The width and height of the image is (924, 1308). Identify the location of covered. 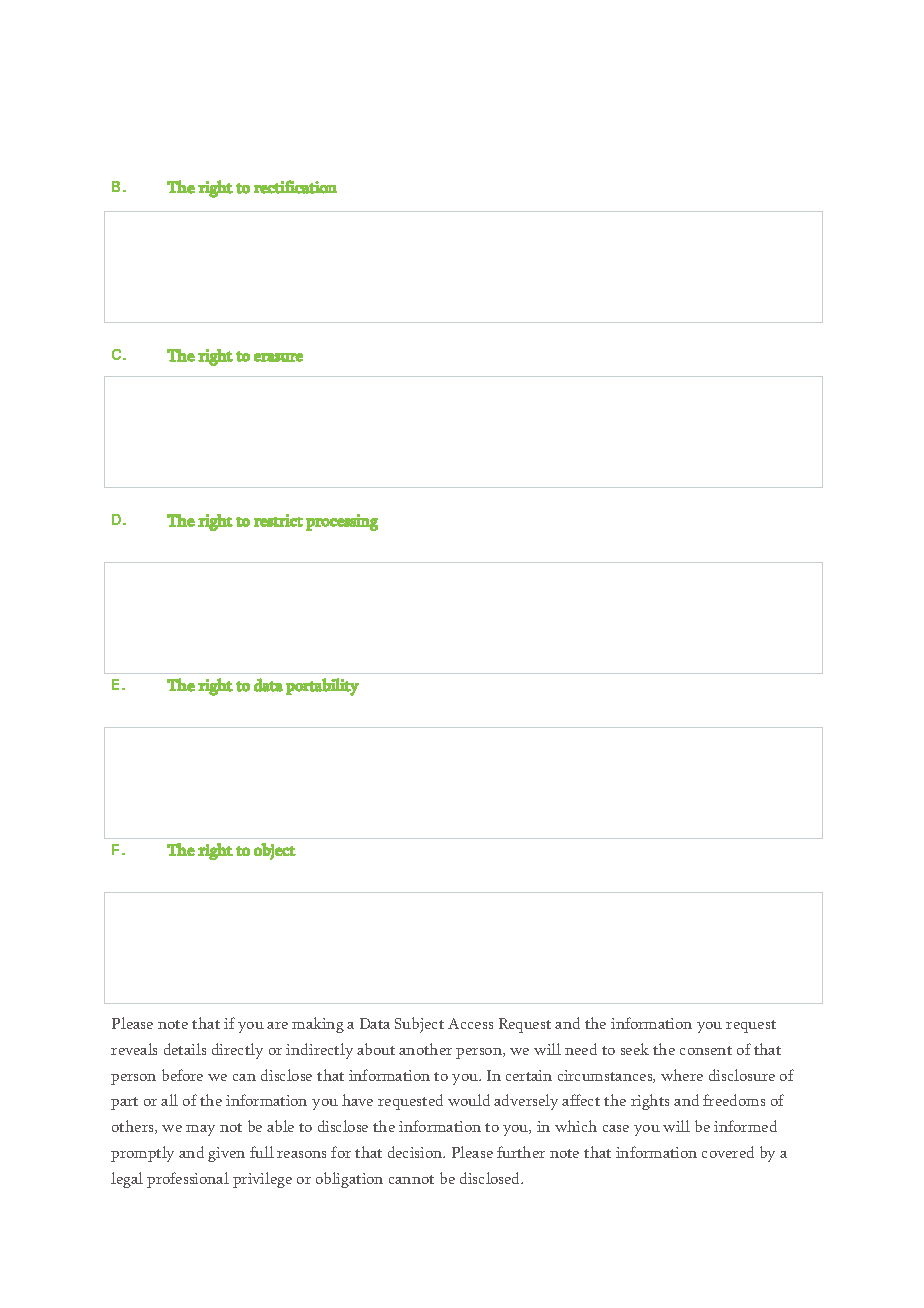
(728, 1152).
